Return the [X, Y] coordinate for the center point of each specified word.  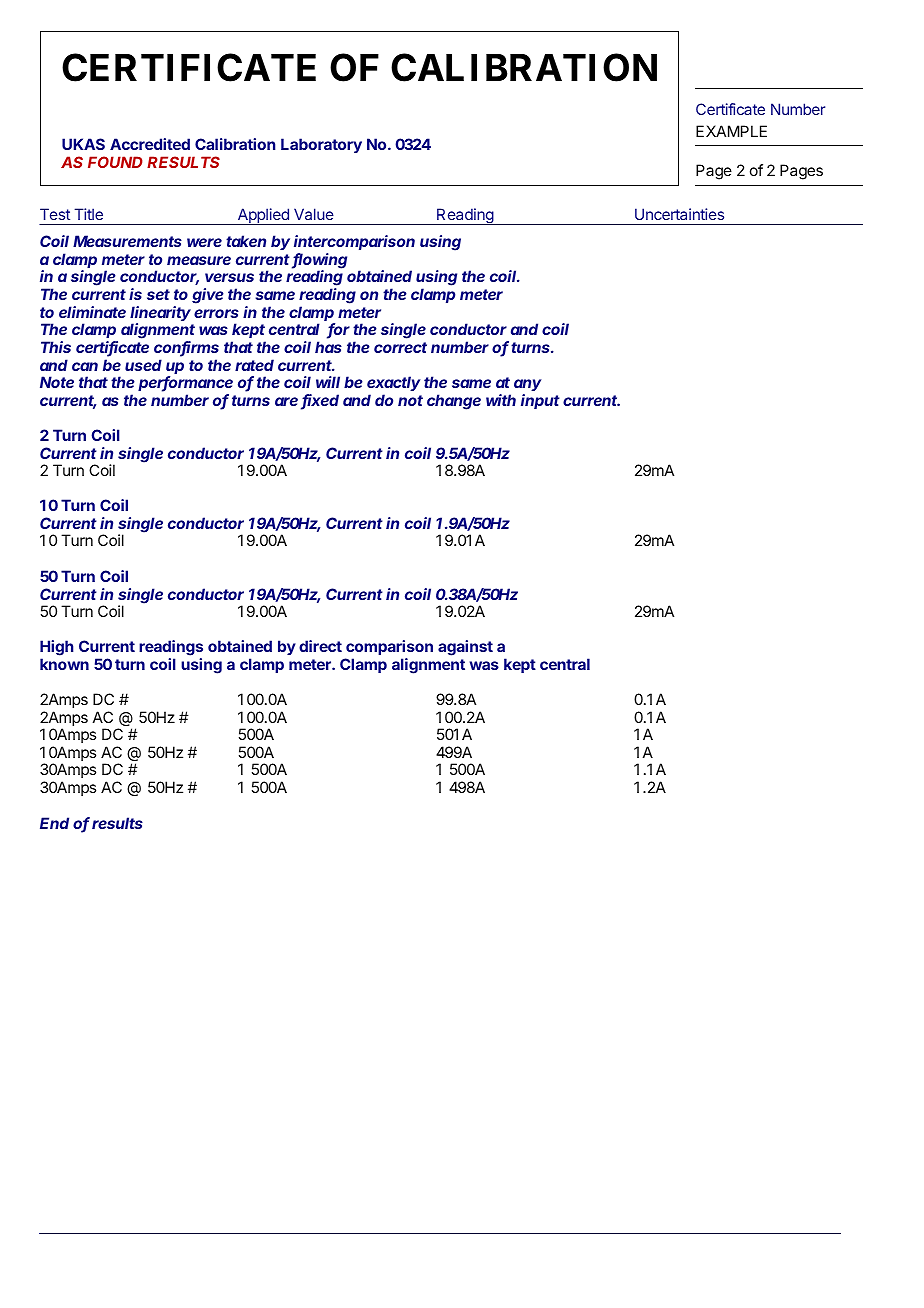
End [54, 823]
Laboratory [321, 145]
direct [320, 646]
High [56, 649]
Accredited [150, 144]
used [143, 365]
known [64, 664]
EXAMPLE [731, 131]
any [527, 385]
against [465, 648]
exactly [393, 383]
